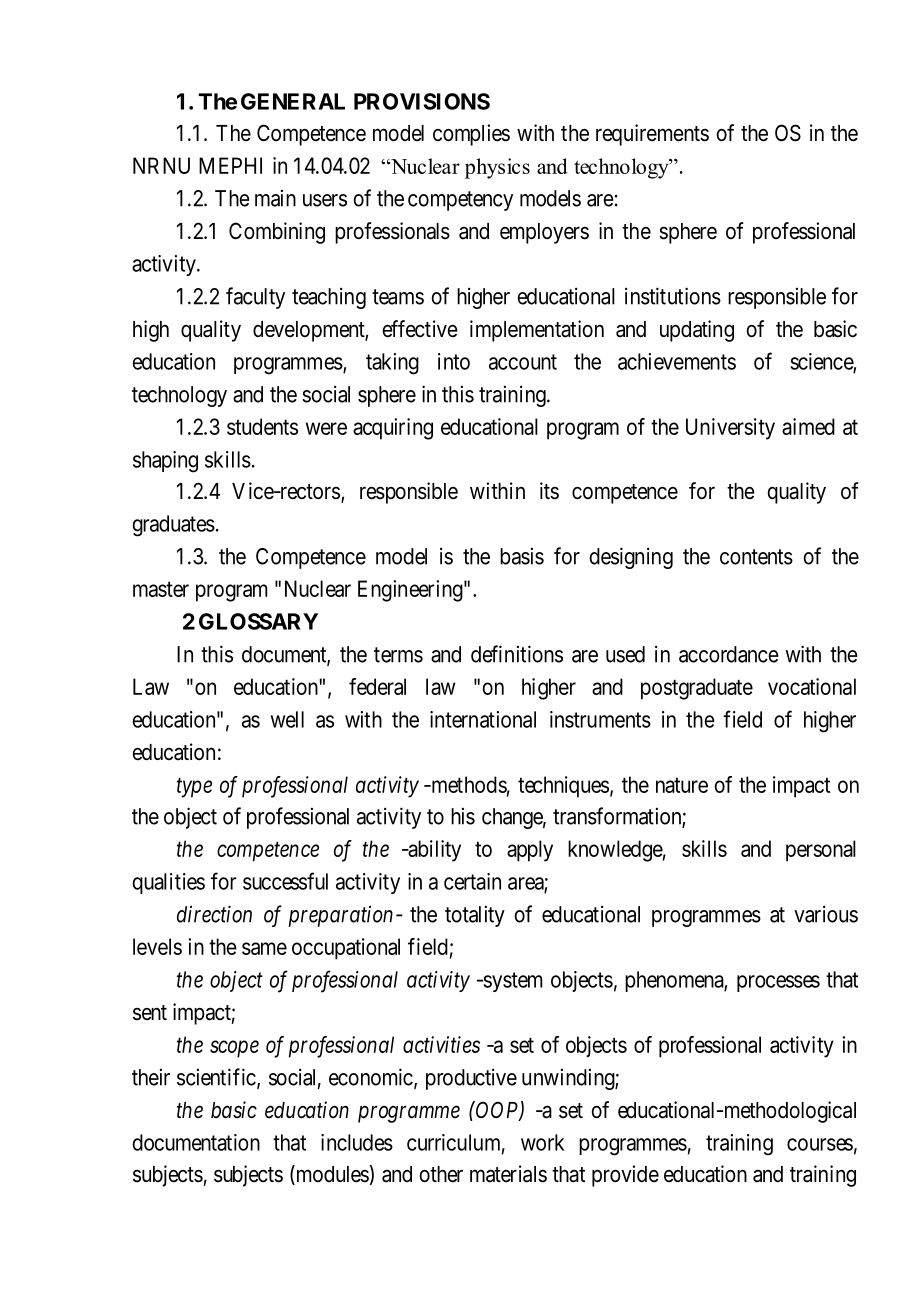  Describe the element at coordinates (471, 135) in the document. I see `complies` at that location.
